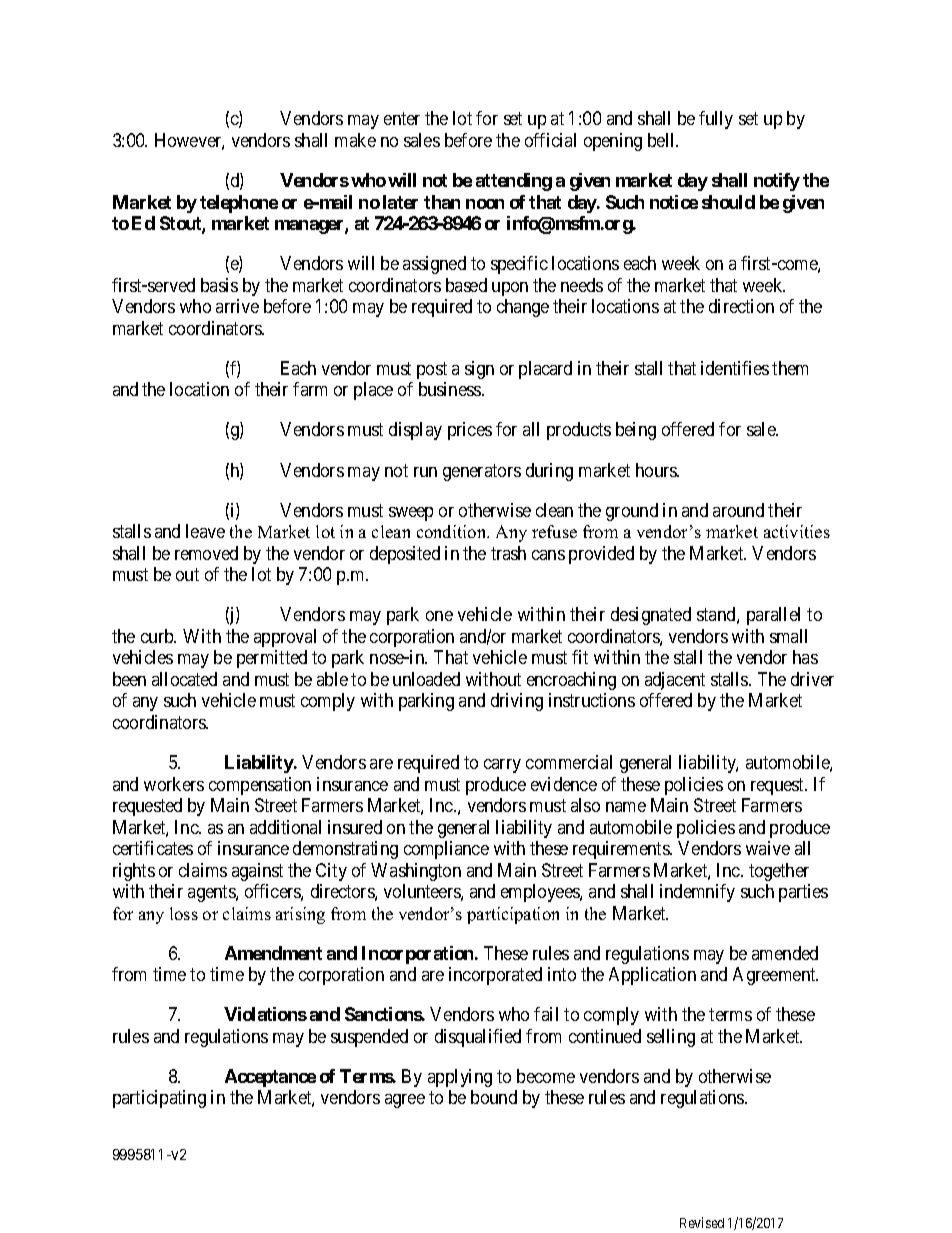 The width and height of the screenshot is (952, 1233). I want to click on allocated, so click(184, 679).
